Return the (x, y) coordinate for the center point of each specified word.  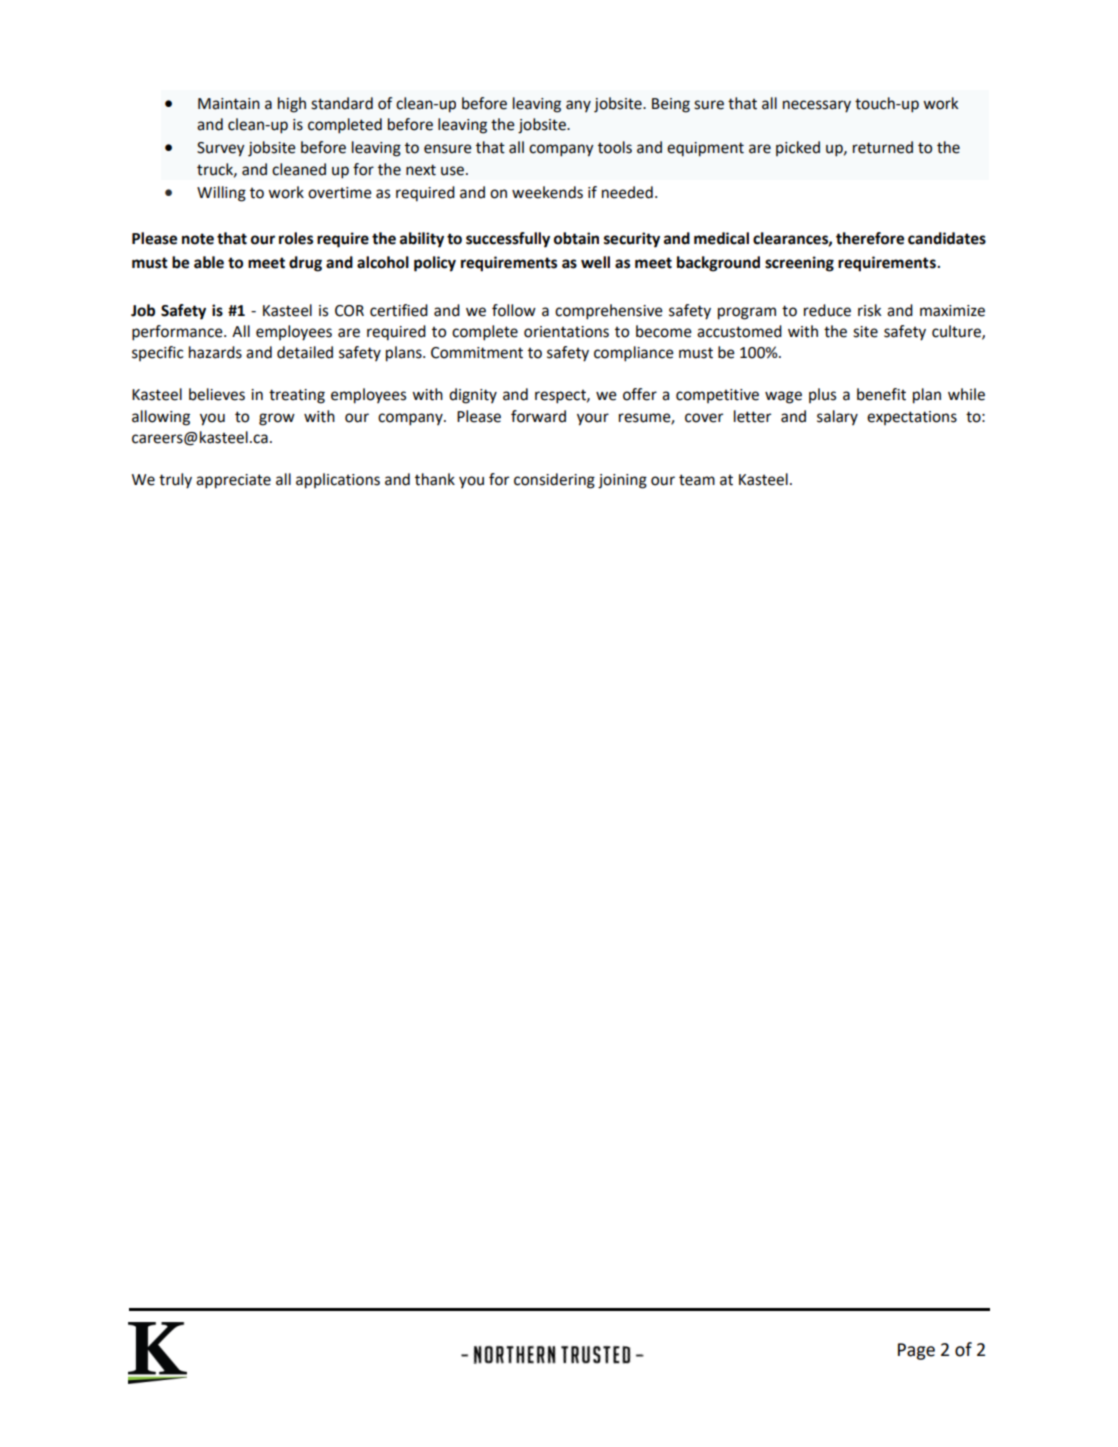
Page (916, 1351)
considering (554, 481)
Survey (221, 149)
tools (615, 147)
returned (883, 147)
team (697, 480)
